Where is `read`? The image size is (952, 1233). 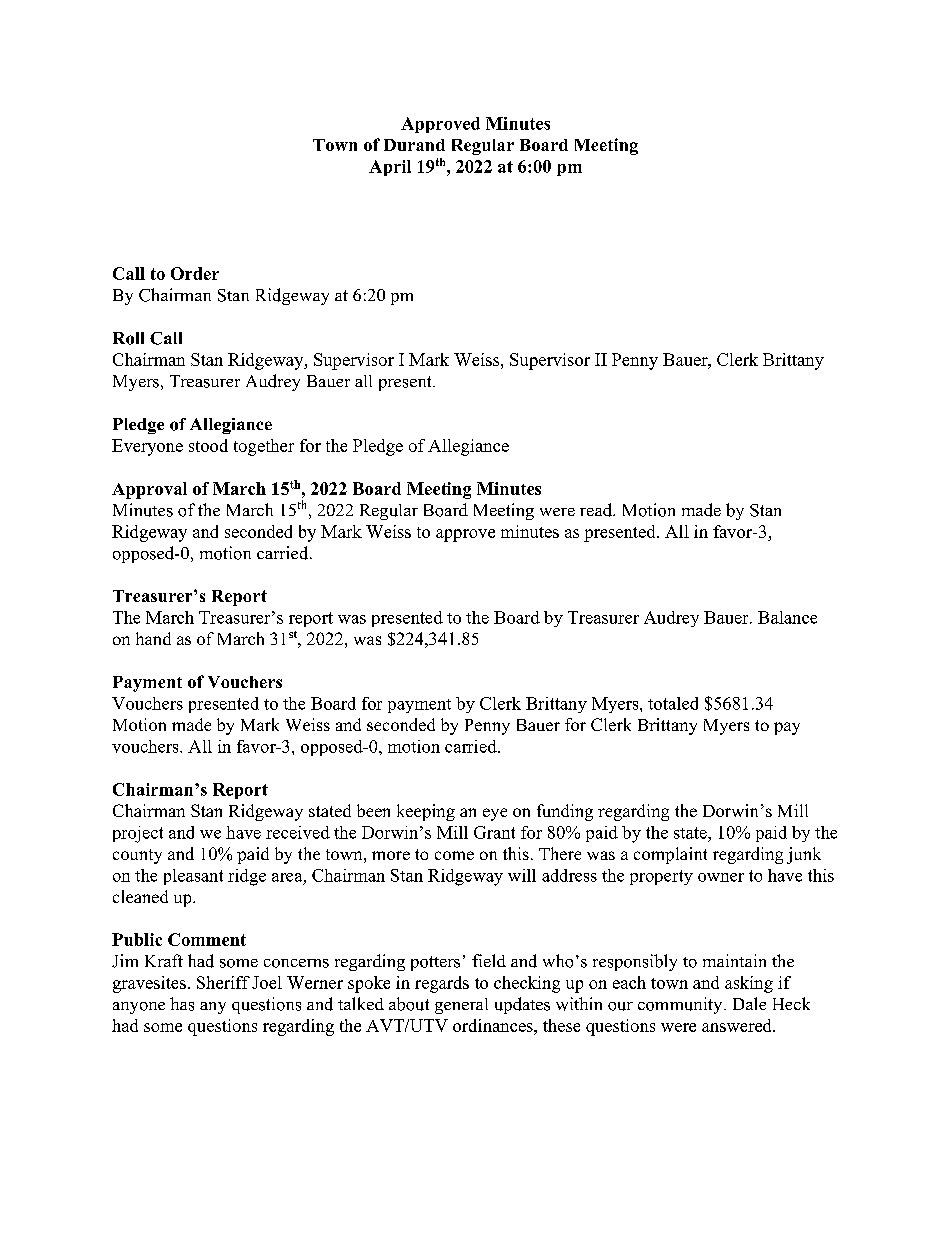 read is located at coordinates (597, 510).
